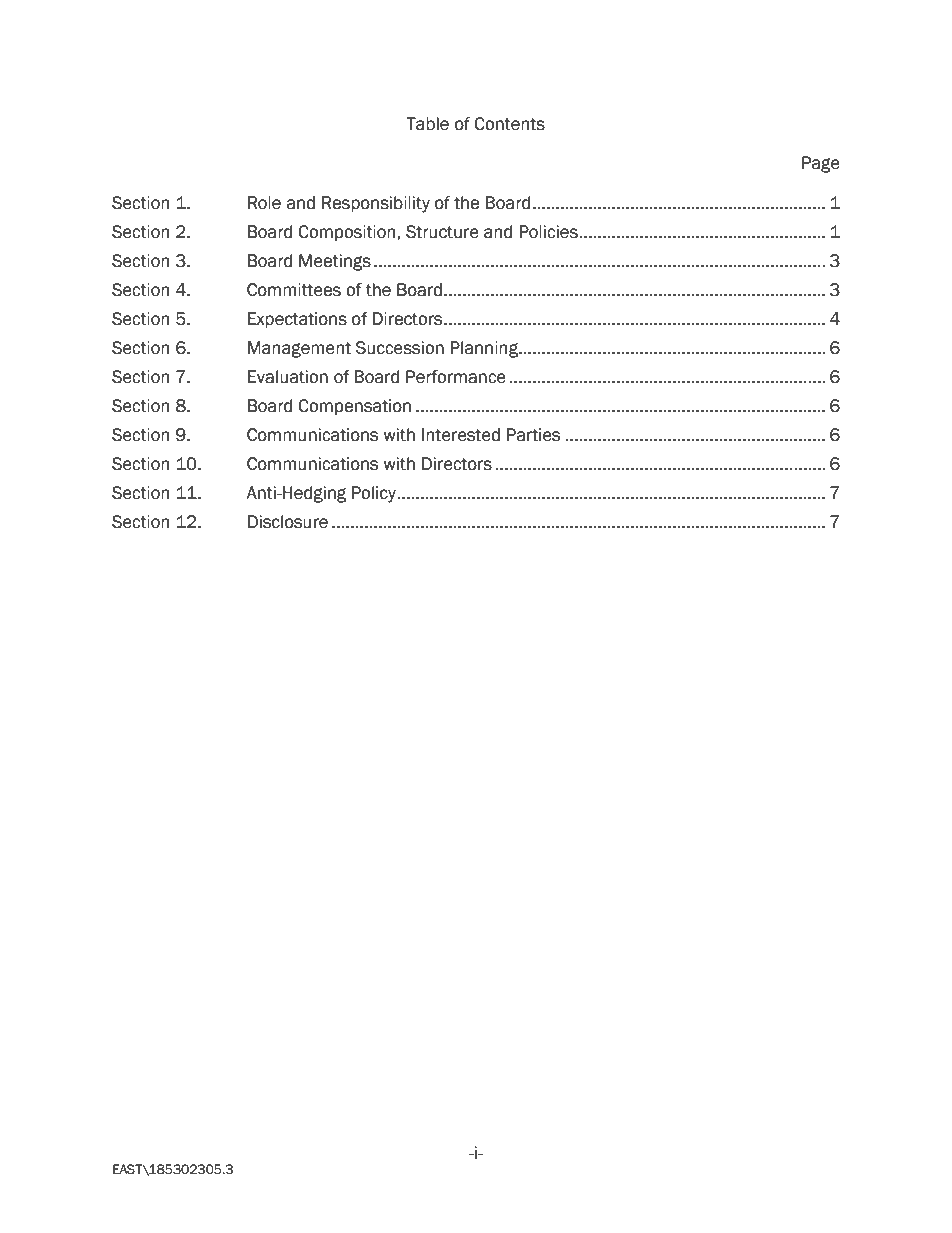 The height and width of the document is (1233, 952). Describe the element at coordinates (461, 435) in the document. I see `Interested` at that location.
